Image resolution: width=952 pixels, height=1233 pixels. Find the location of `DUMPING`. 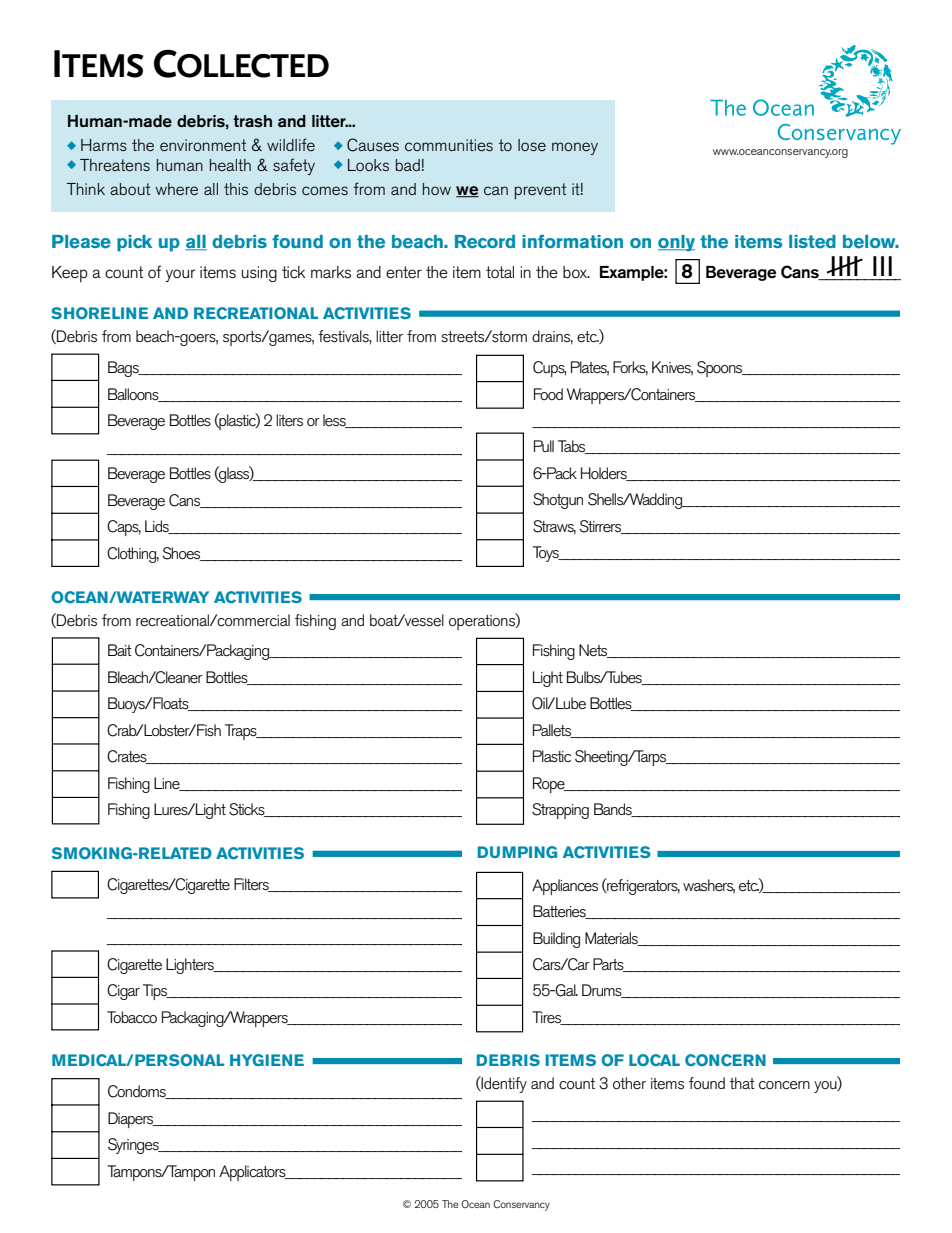

DUMPING is located at coordinates (517, 852).
